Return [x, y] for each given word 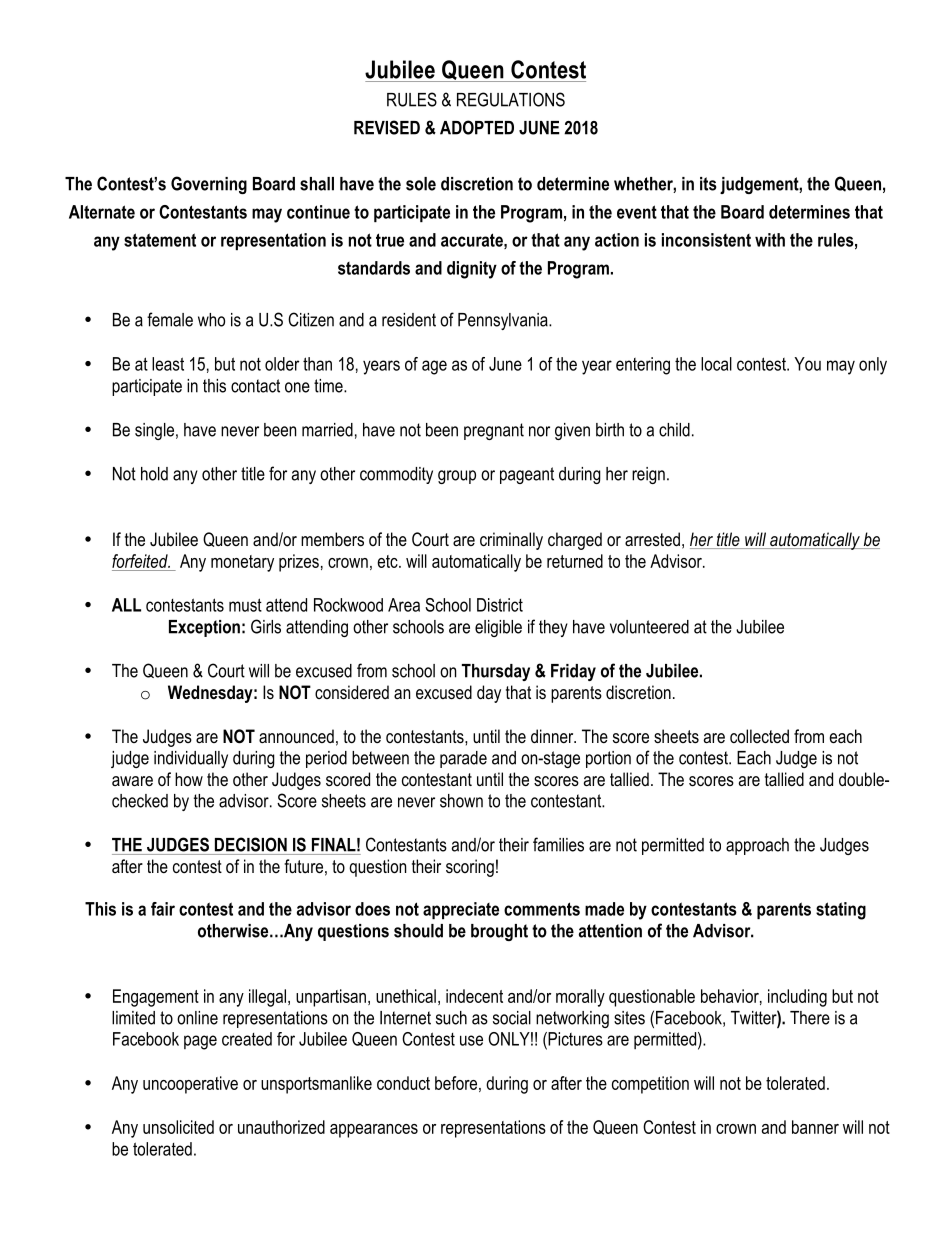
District [500, 605]
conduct [403, 1083]
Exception [204, 628]
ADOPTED [477, 127]
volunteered [649, 627]
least [168, 364]
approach [757, 846]
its [708, 184]
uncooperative [190, 1085]
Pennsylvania [504, 321]
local [716, 364]
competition [650, 1085]
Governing [209, 185]
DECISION [251, 844]
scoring [470, 868]
